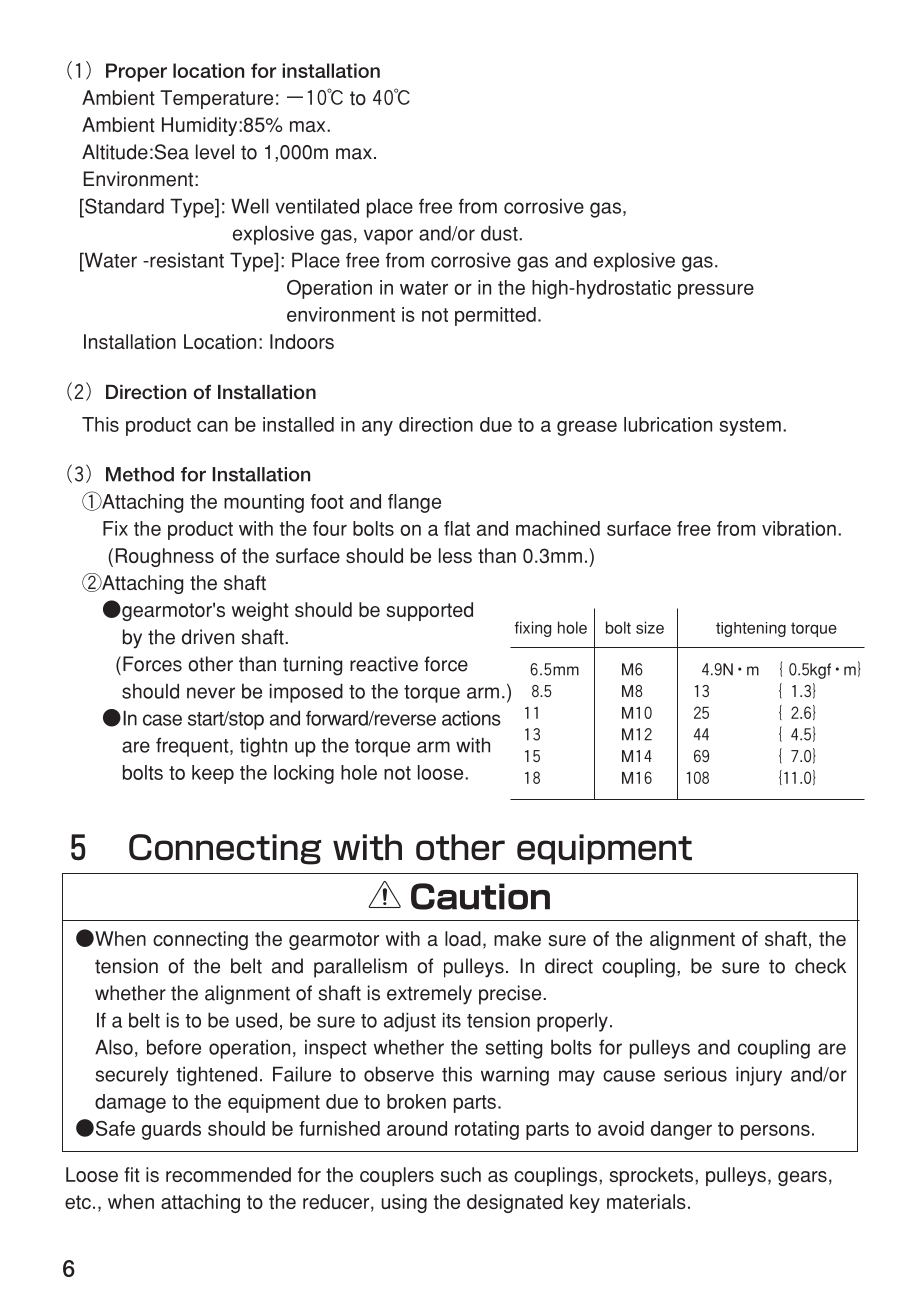  Describe the element at coordinates (429, 611) in the screenshot. I see `supported` at that location.
